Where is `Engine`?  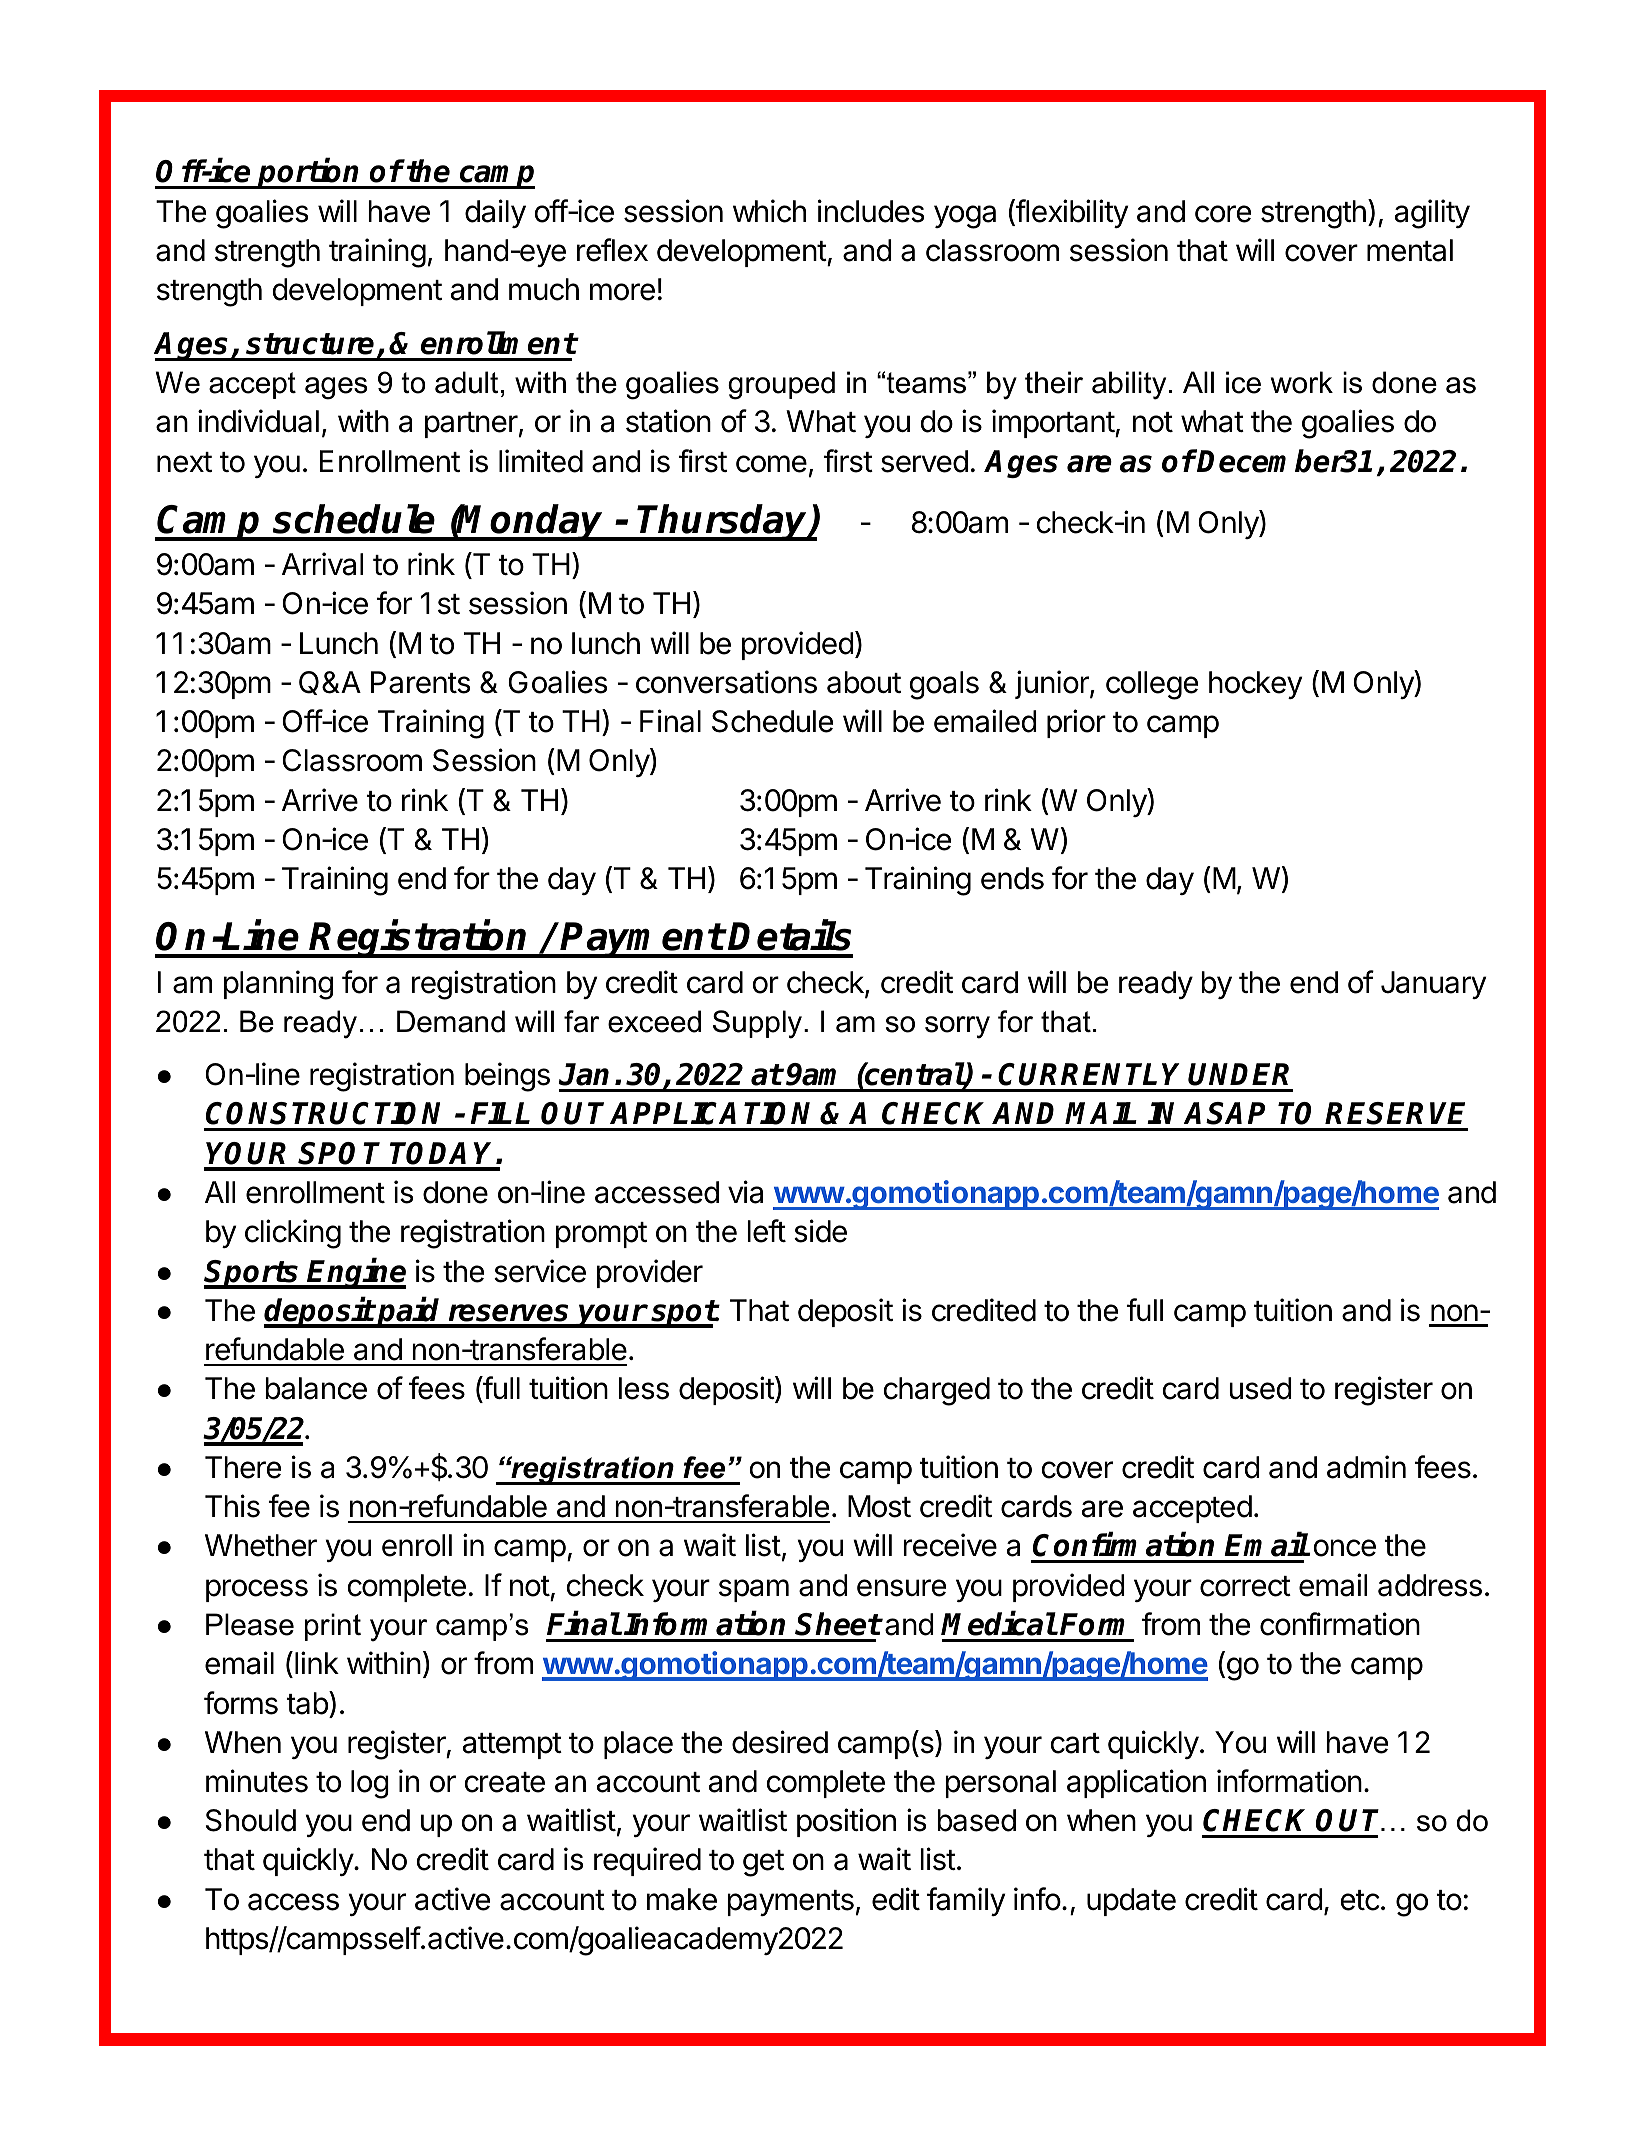
Engine is located at coordinates (356, 1273).
